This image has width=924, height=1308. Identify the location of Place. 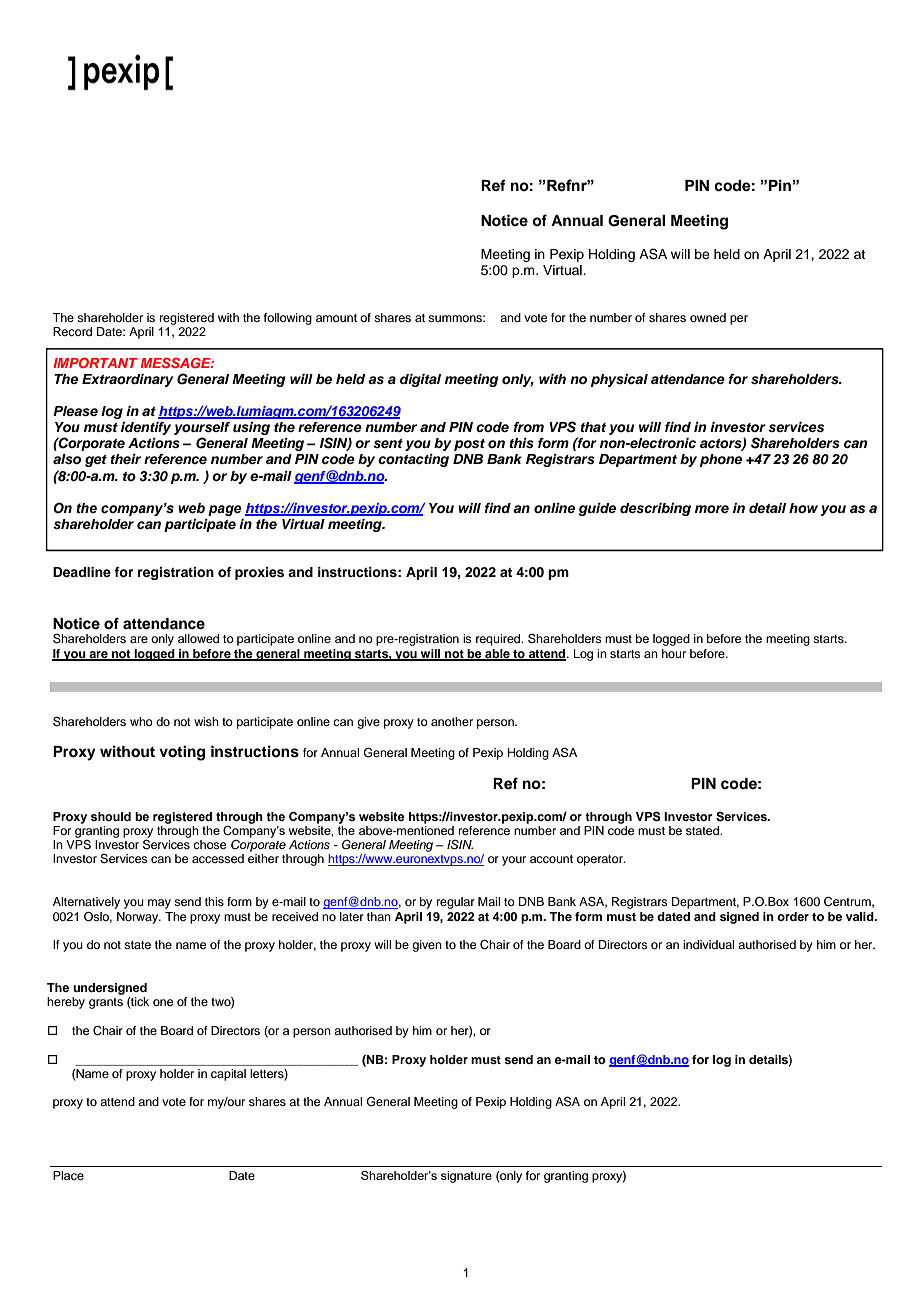
(68, 1175).
